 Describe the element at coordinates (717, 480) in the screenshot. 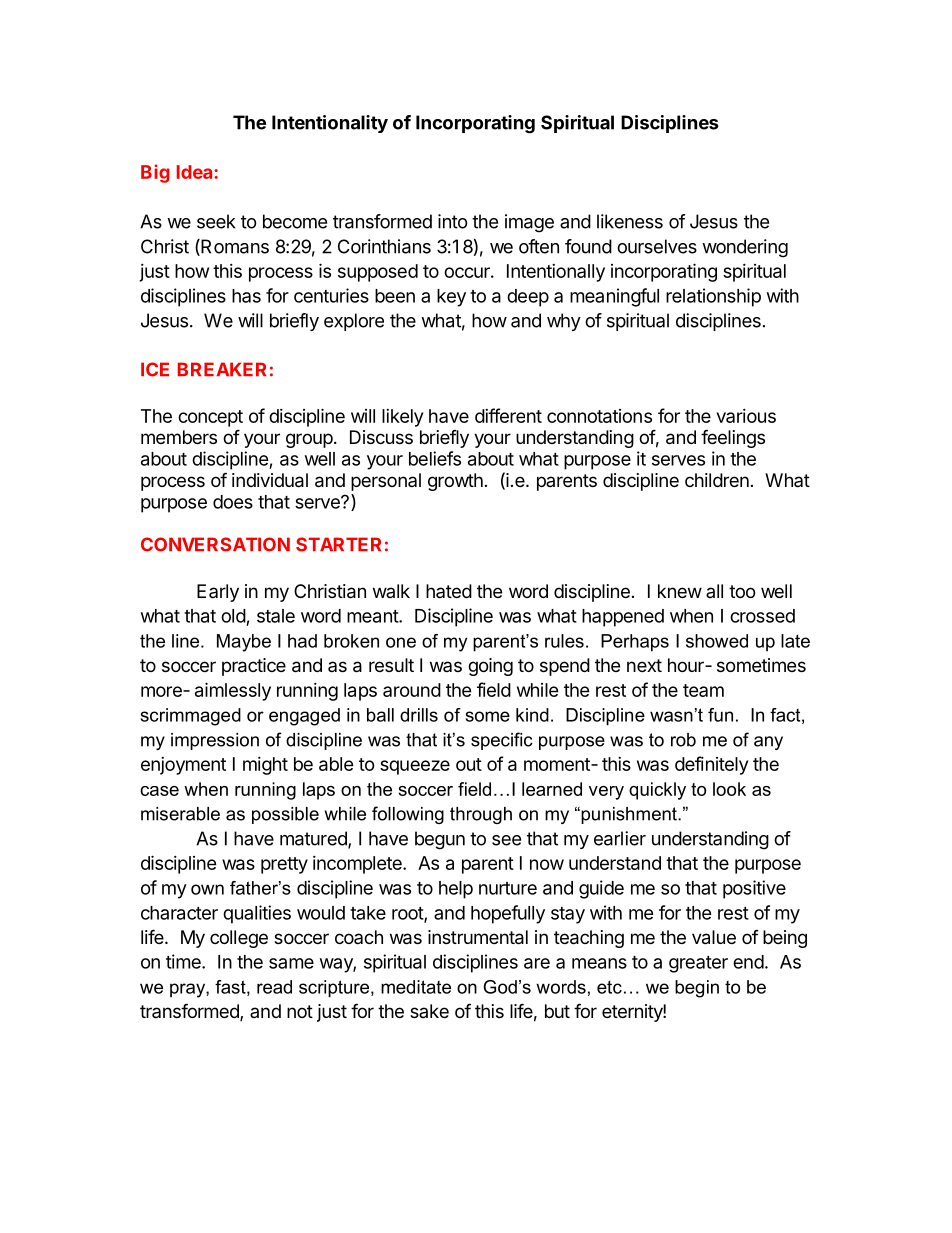

I see `children` at that location.
